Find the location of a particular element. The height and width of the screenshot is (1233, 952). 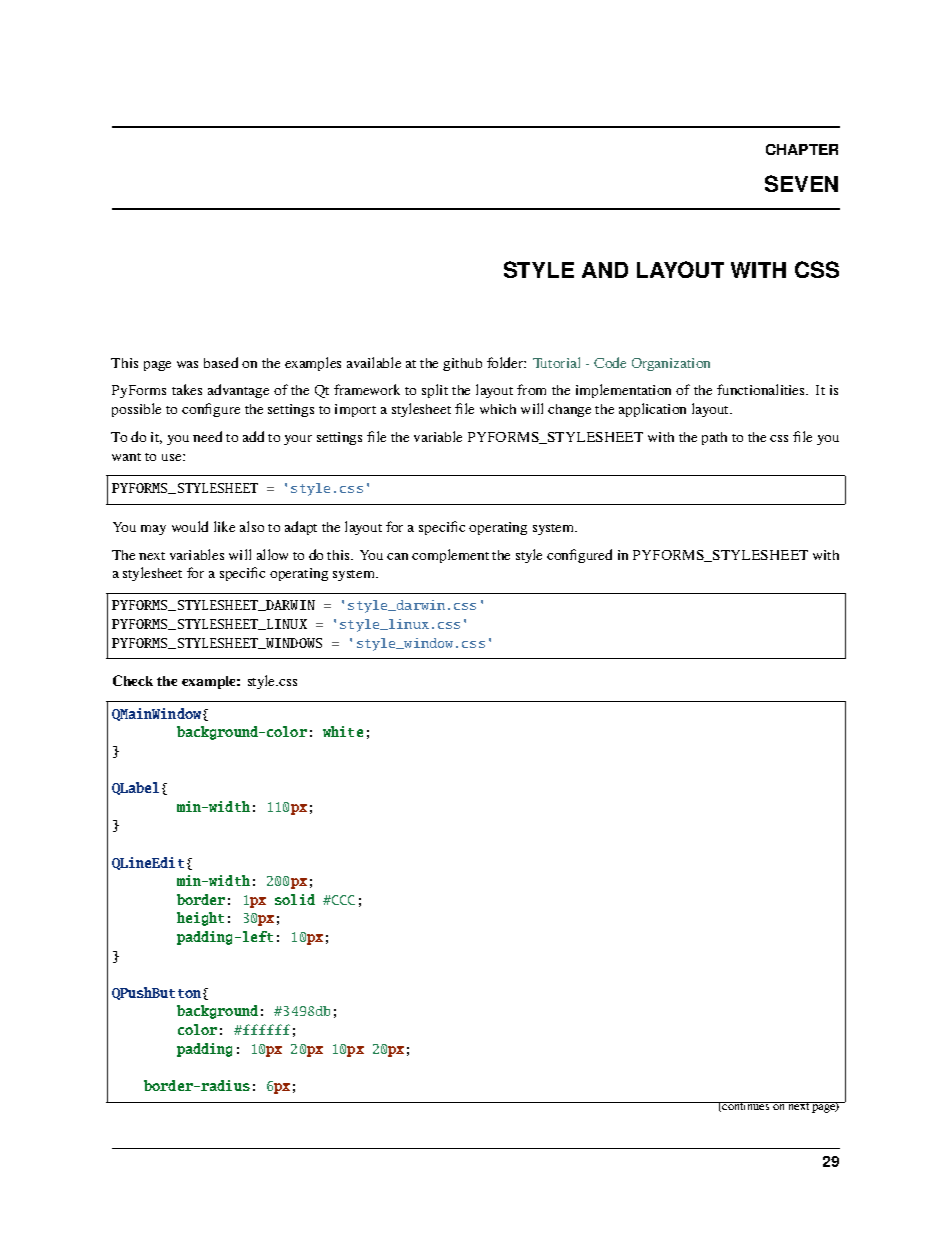

height is located at coordinates (200, 919).
